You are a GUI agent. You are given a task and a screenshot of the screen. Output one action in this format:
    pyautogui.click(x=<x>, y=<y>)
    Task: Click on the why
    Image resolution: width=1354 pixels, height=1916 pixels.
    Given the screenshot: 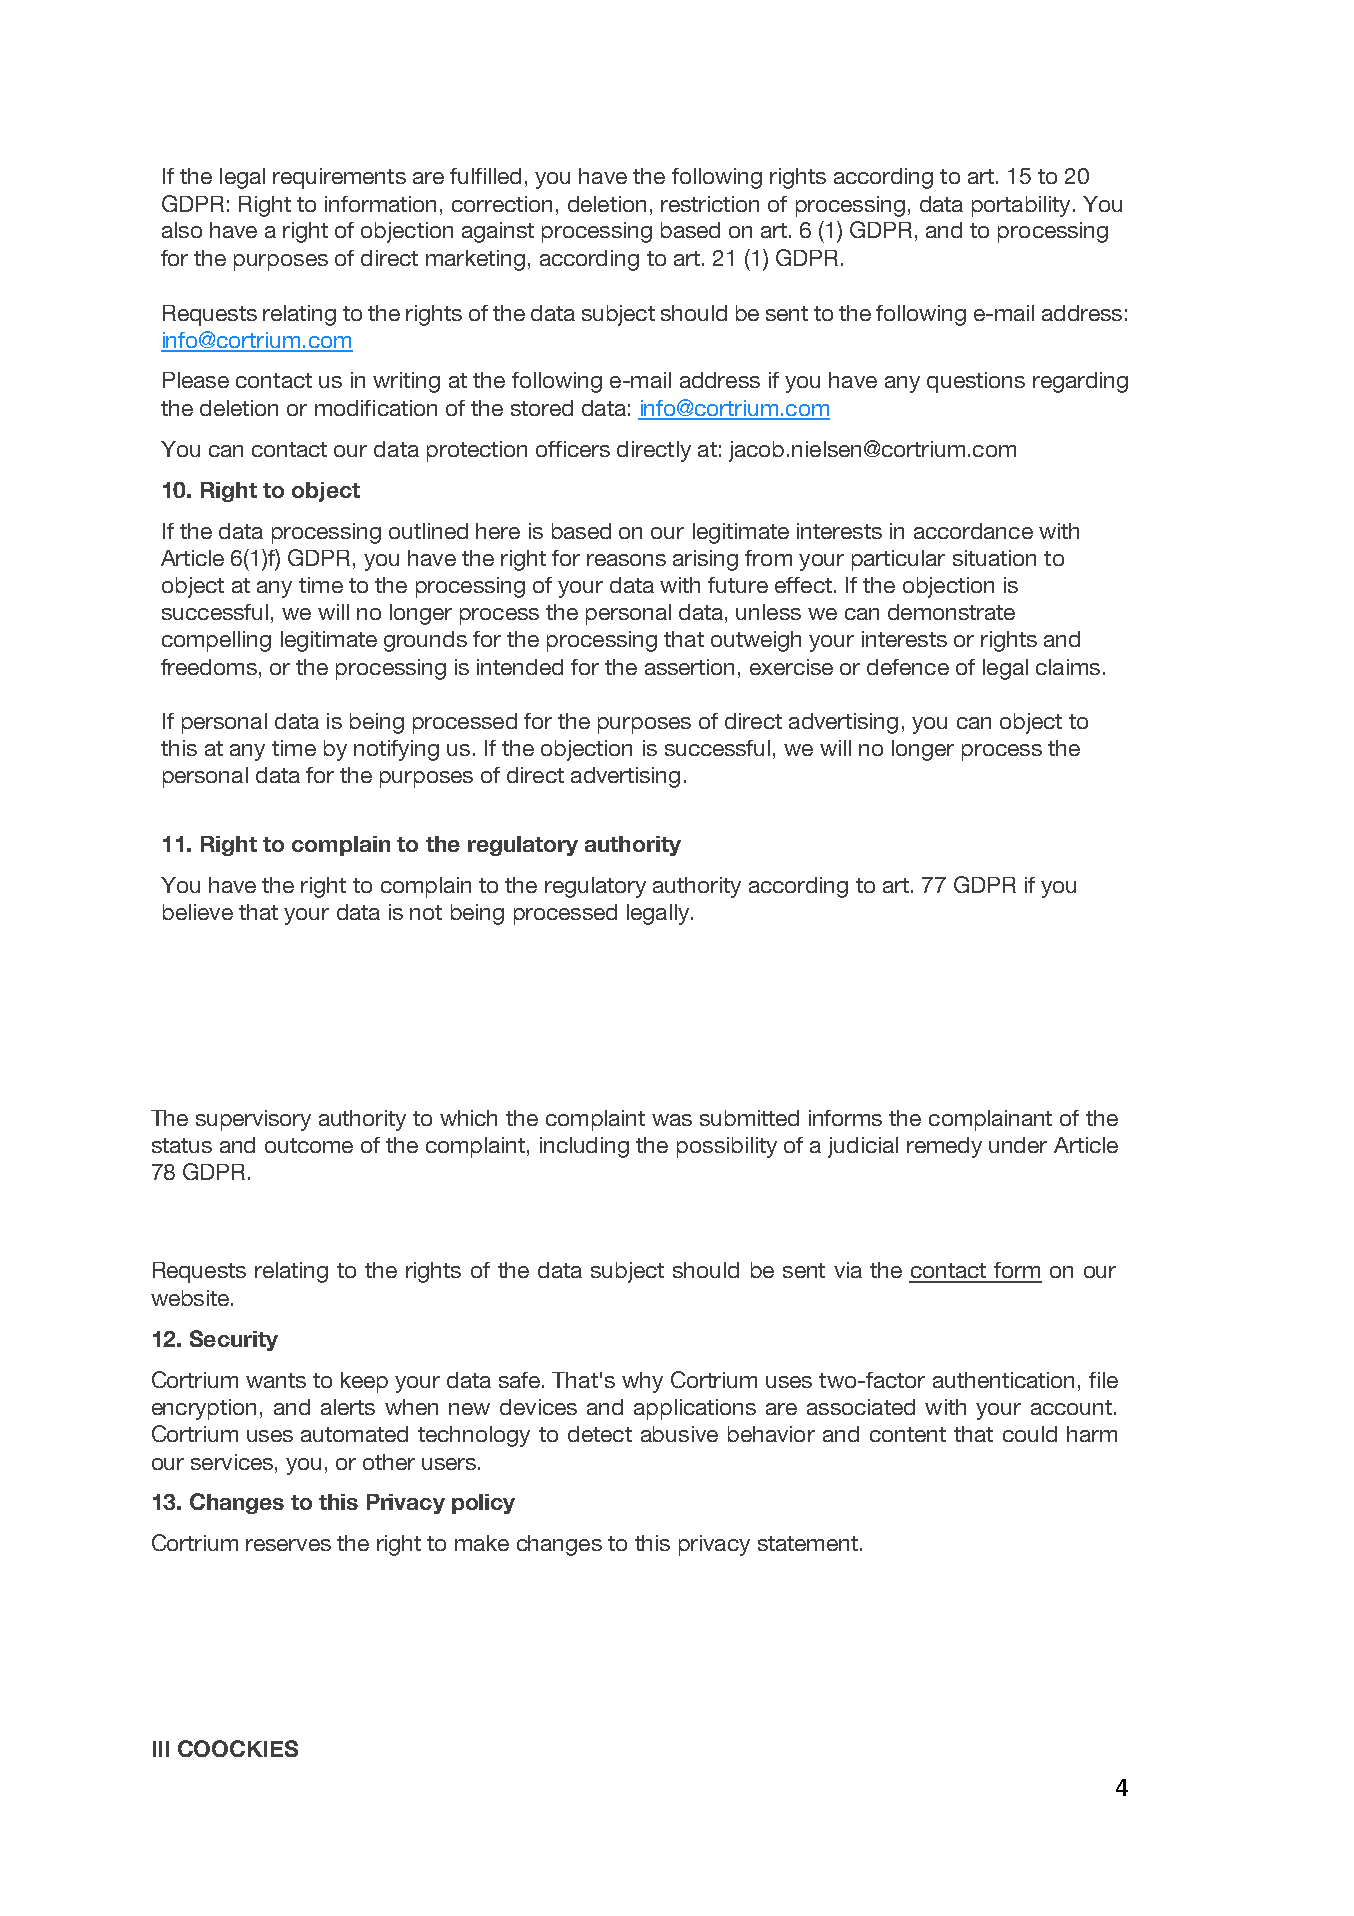 What is the action you would take?
    pyautogui.click(x=642, y=1382)
